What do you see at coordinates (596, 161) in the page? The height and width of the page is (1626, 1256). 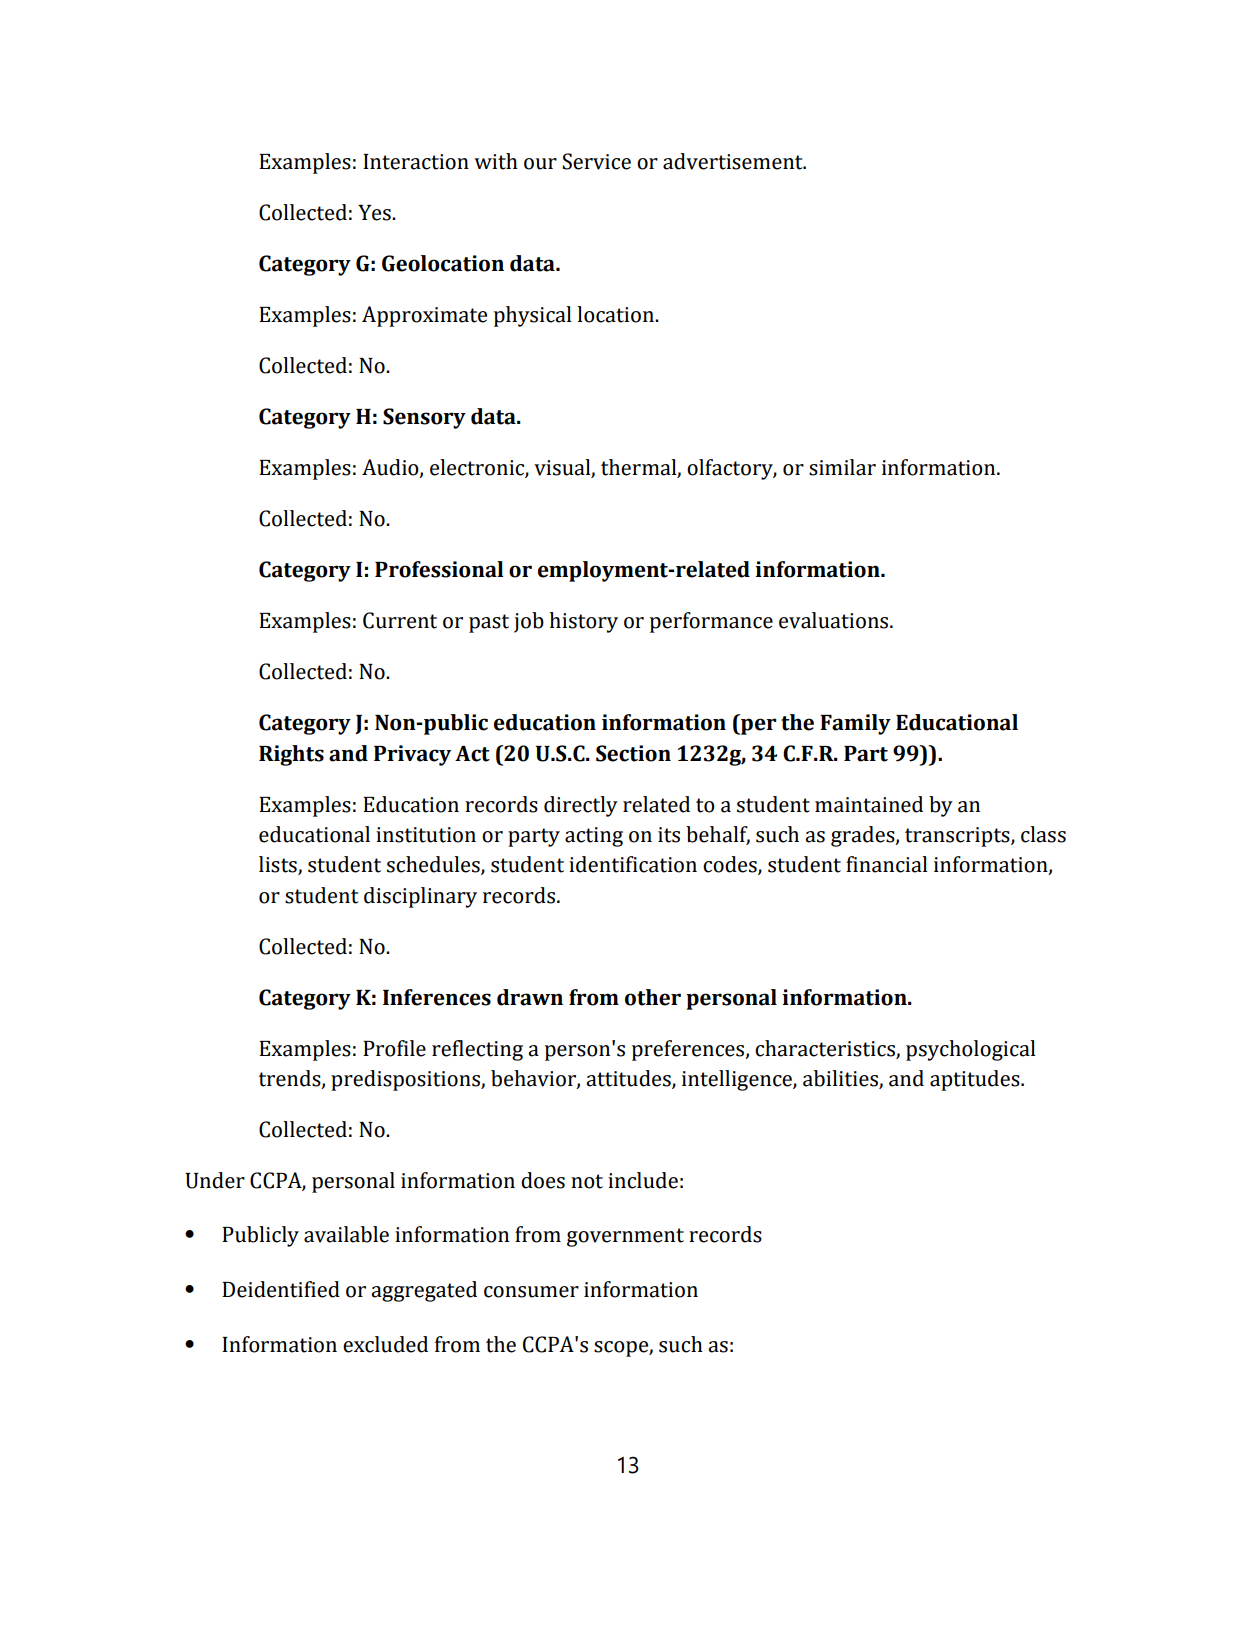 I see `Service` at bounding box center [596, 161].
